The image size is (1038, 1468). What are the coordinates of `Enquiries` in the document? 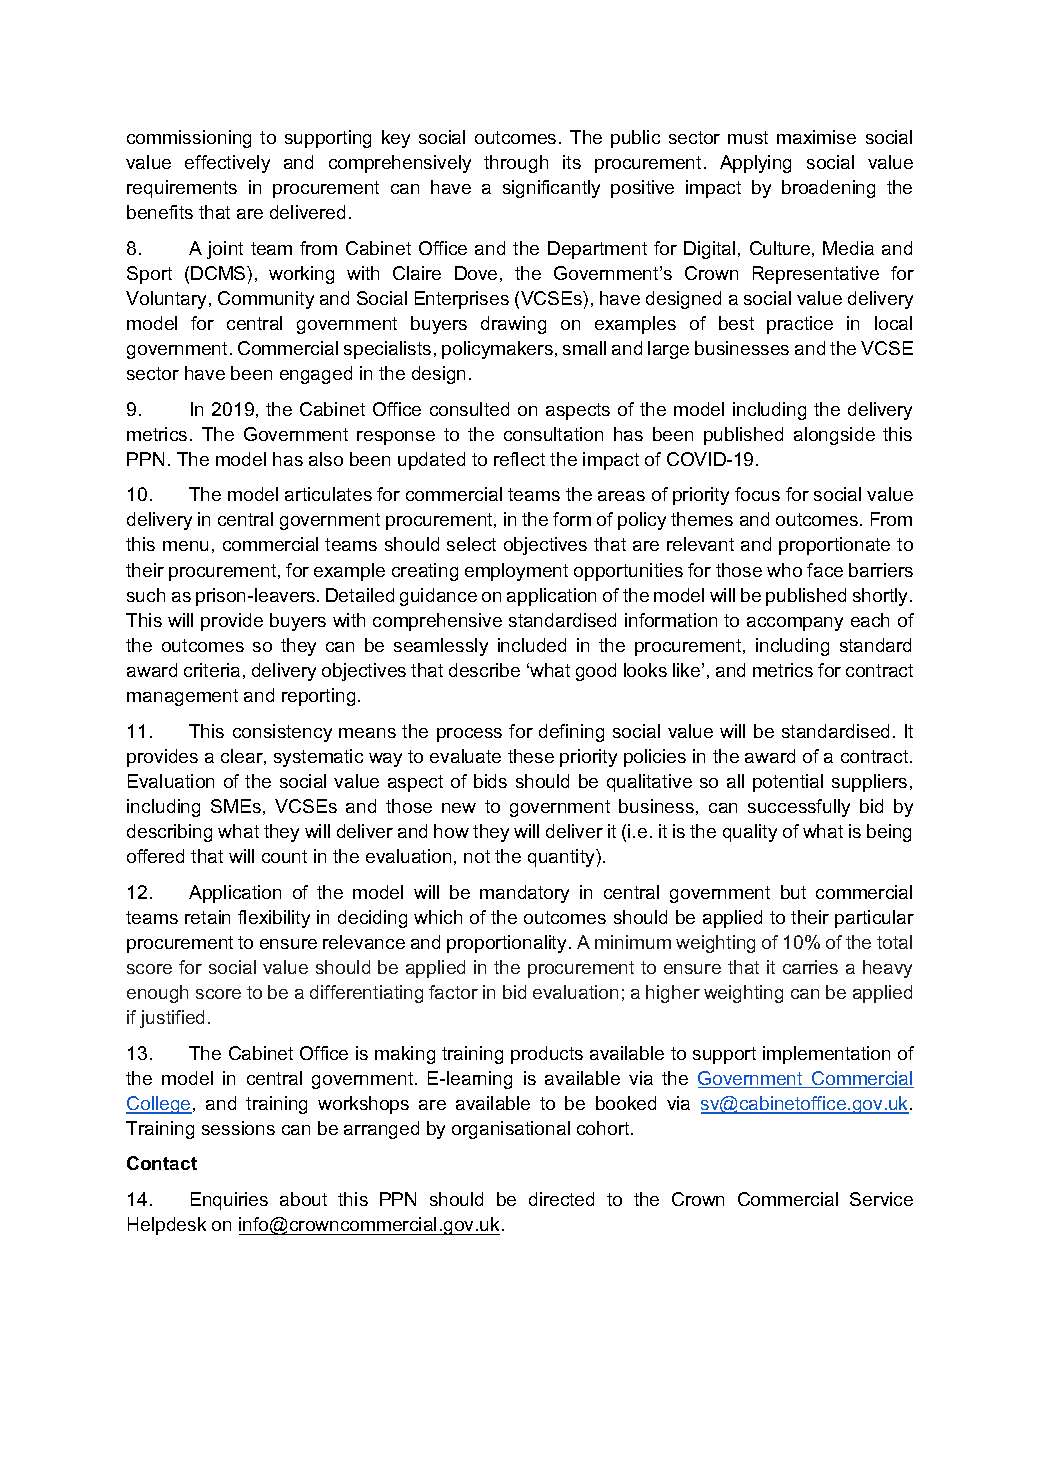 It's located at (229, 1201).
